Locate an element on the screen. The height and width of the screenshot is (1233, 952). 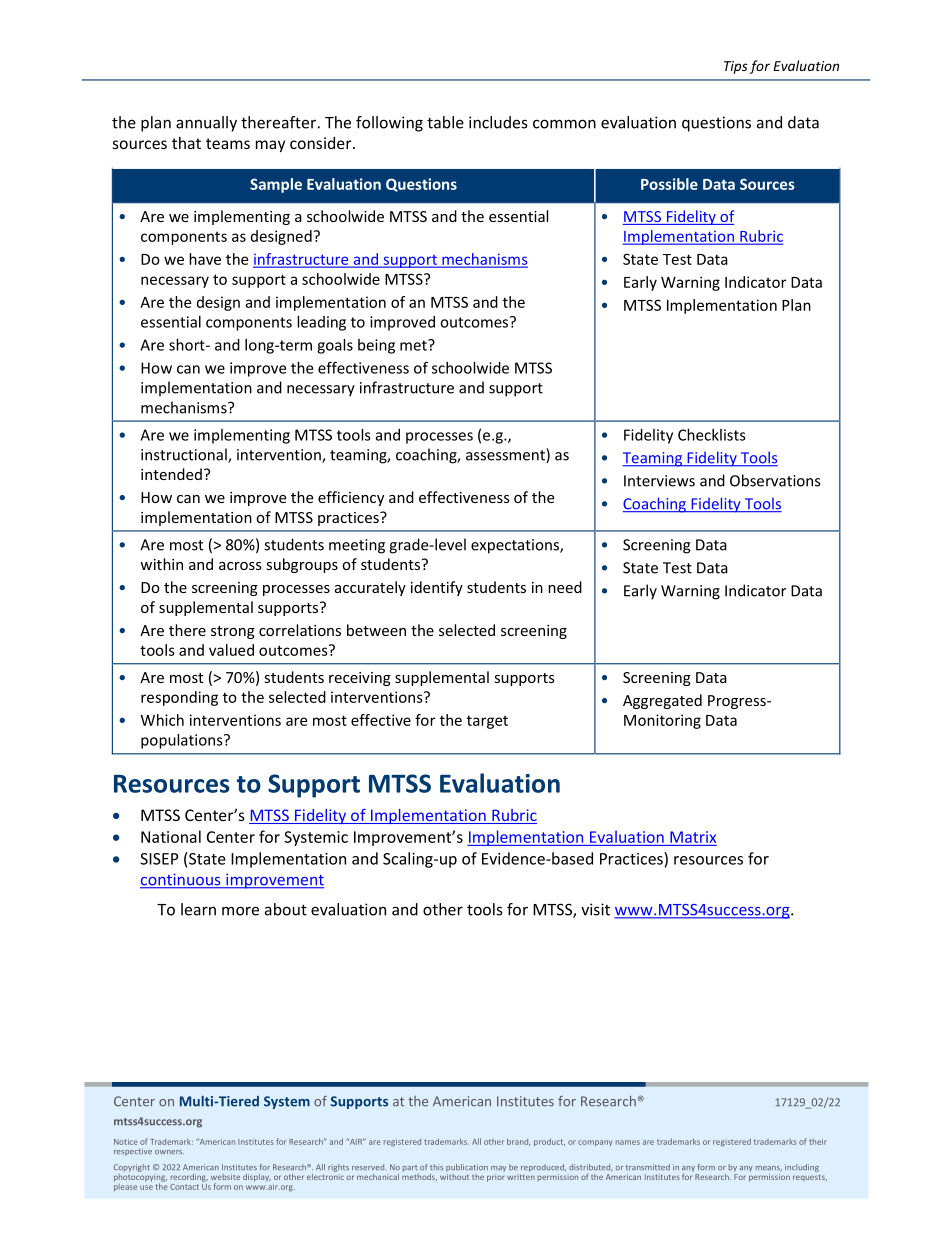
assessment is located at coordinates (506, 455).
